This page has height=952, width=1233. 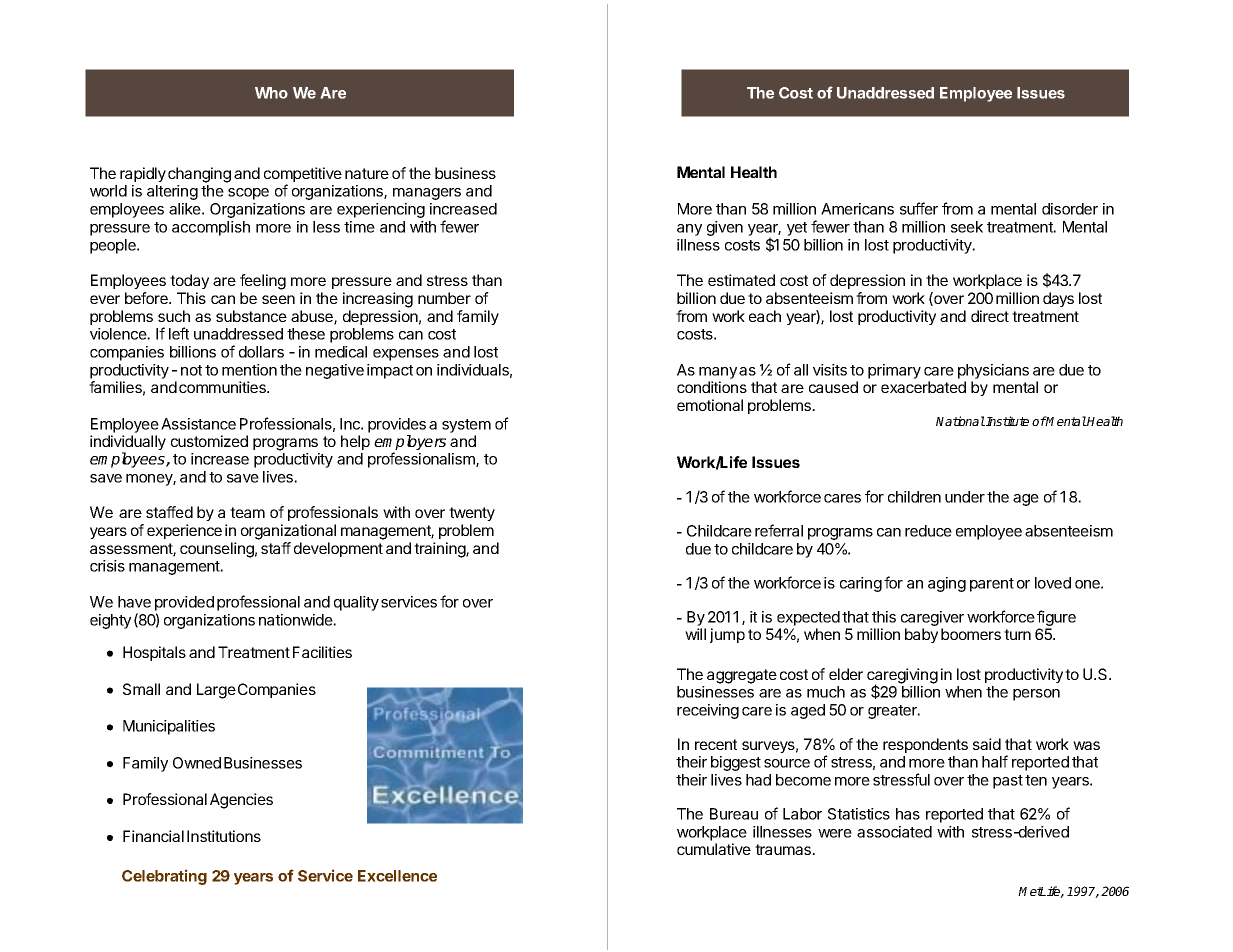 What do you see at coordinates (741, 280) in the page?
I see `estimated` at bounding box center [741, 280].
